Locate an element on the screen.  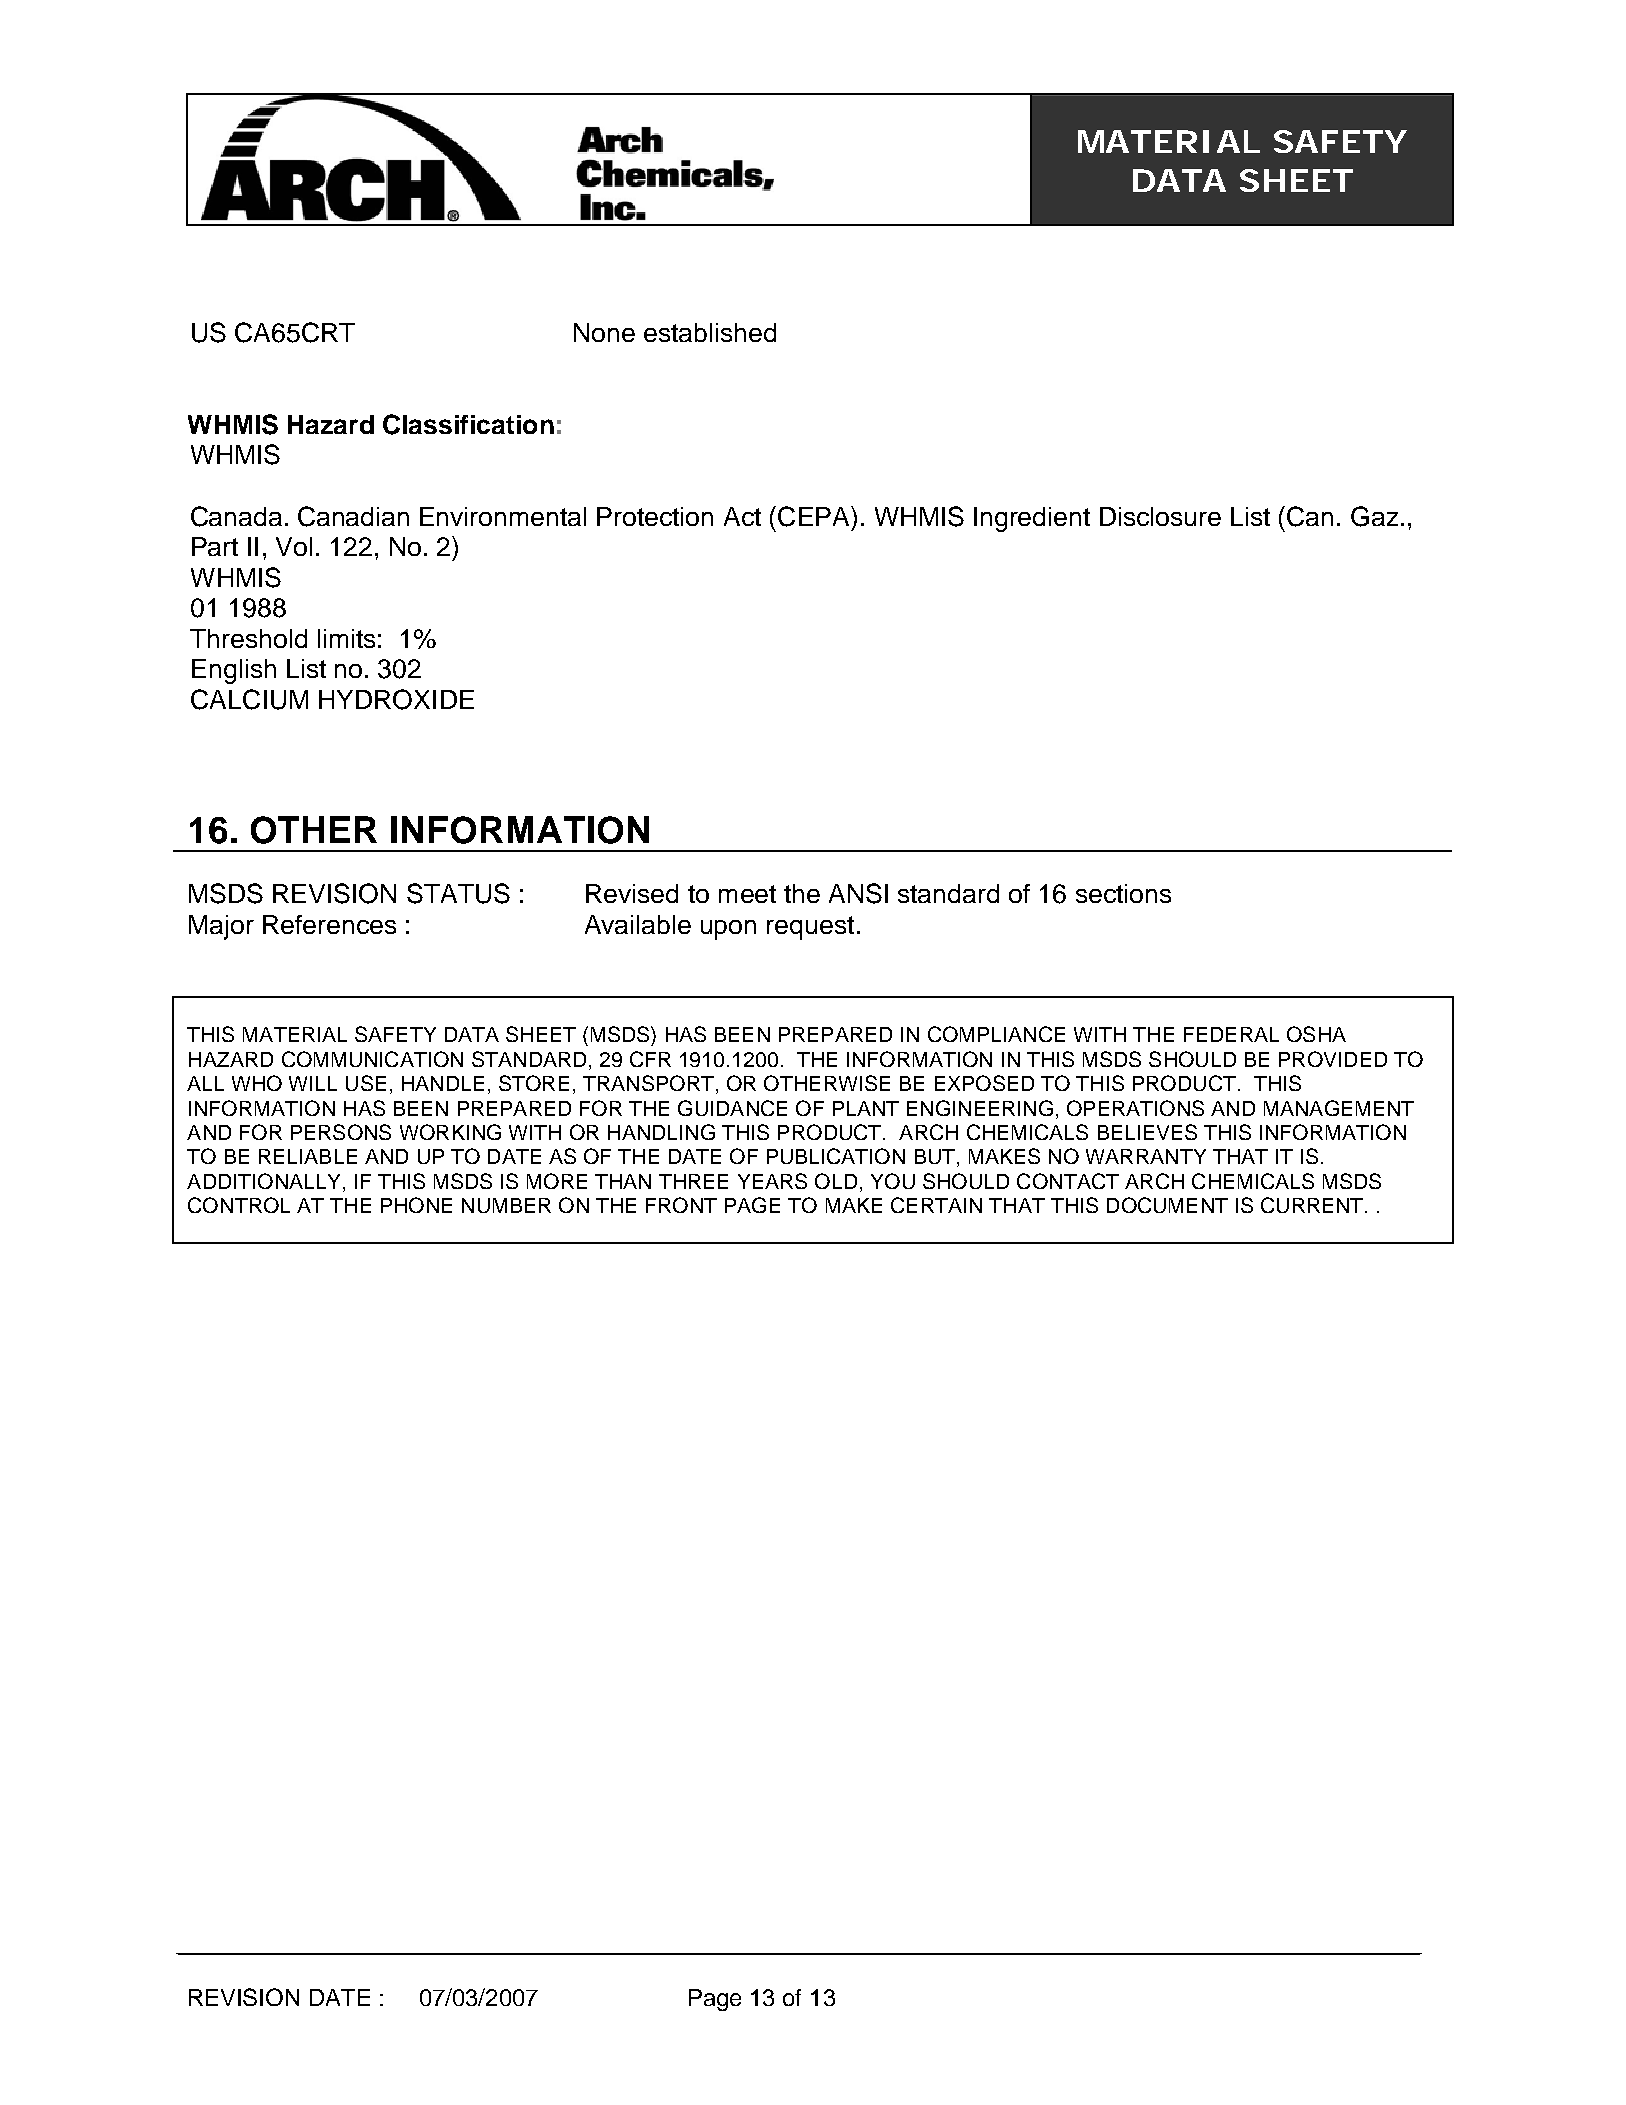
YEARS is located at coordinates (772, 1181).
